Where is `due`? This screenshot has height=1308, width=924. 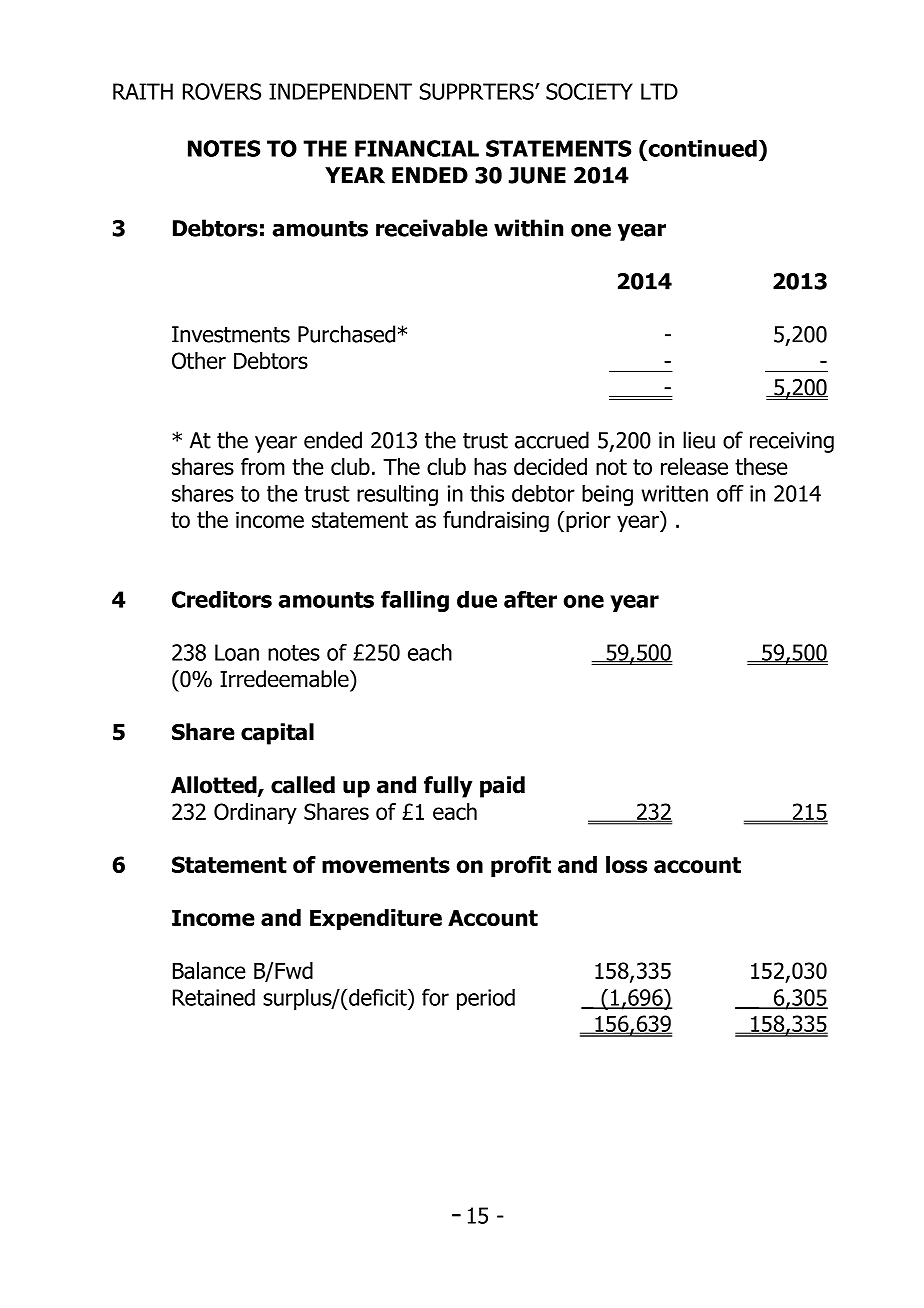
due is located at coordinates (477, 599).
